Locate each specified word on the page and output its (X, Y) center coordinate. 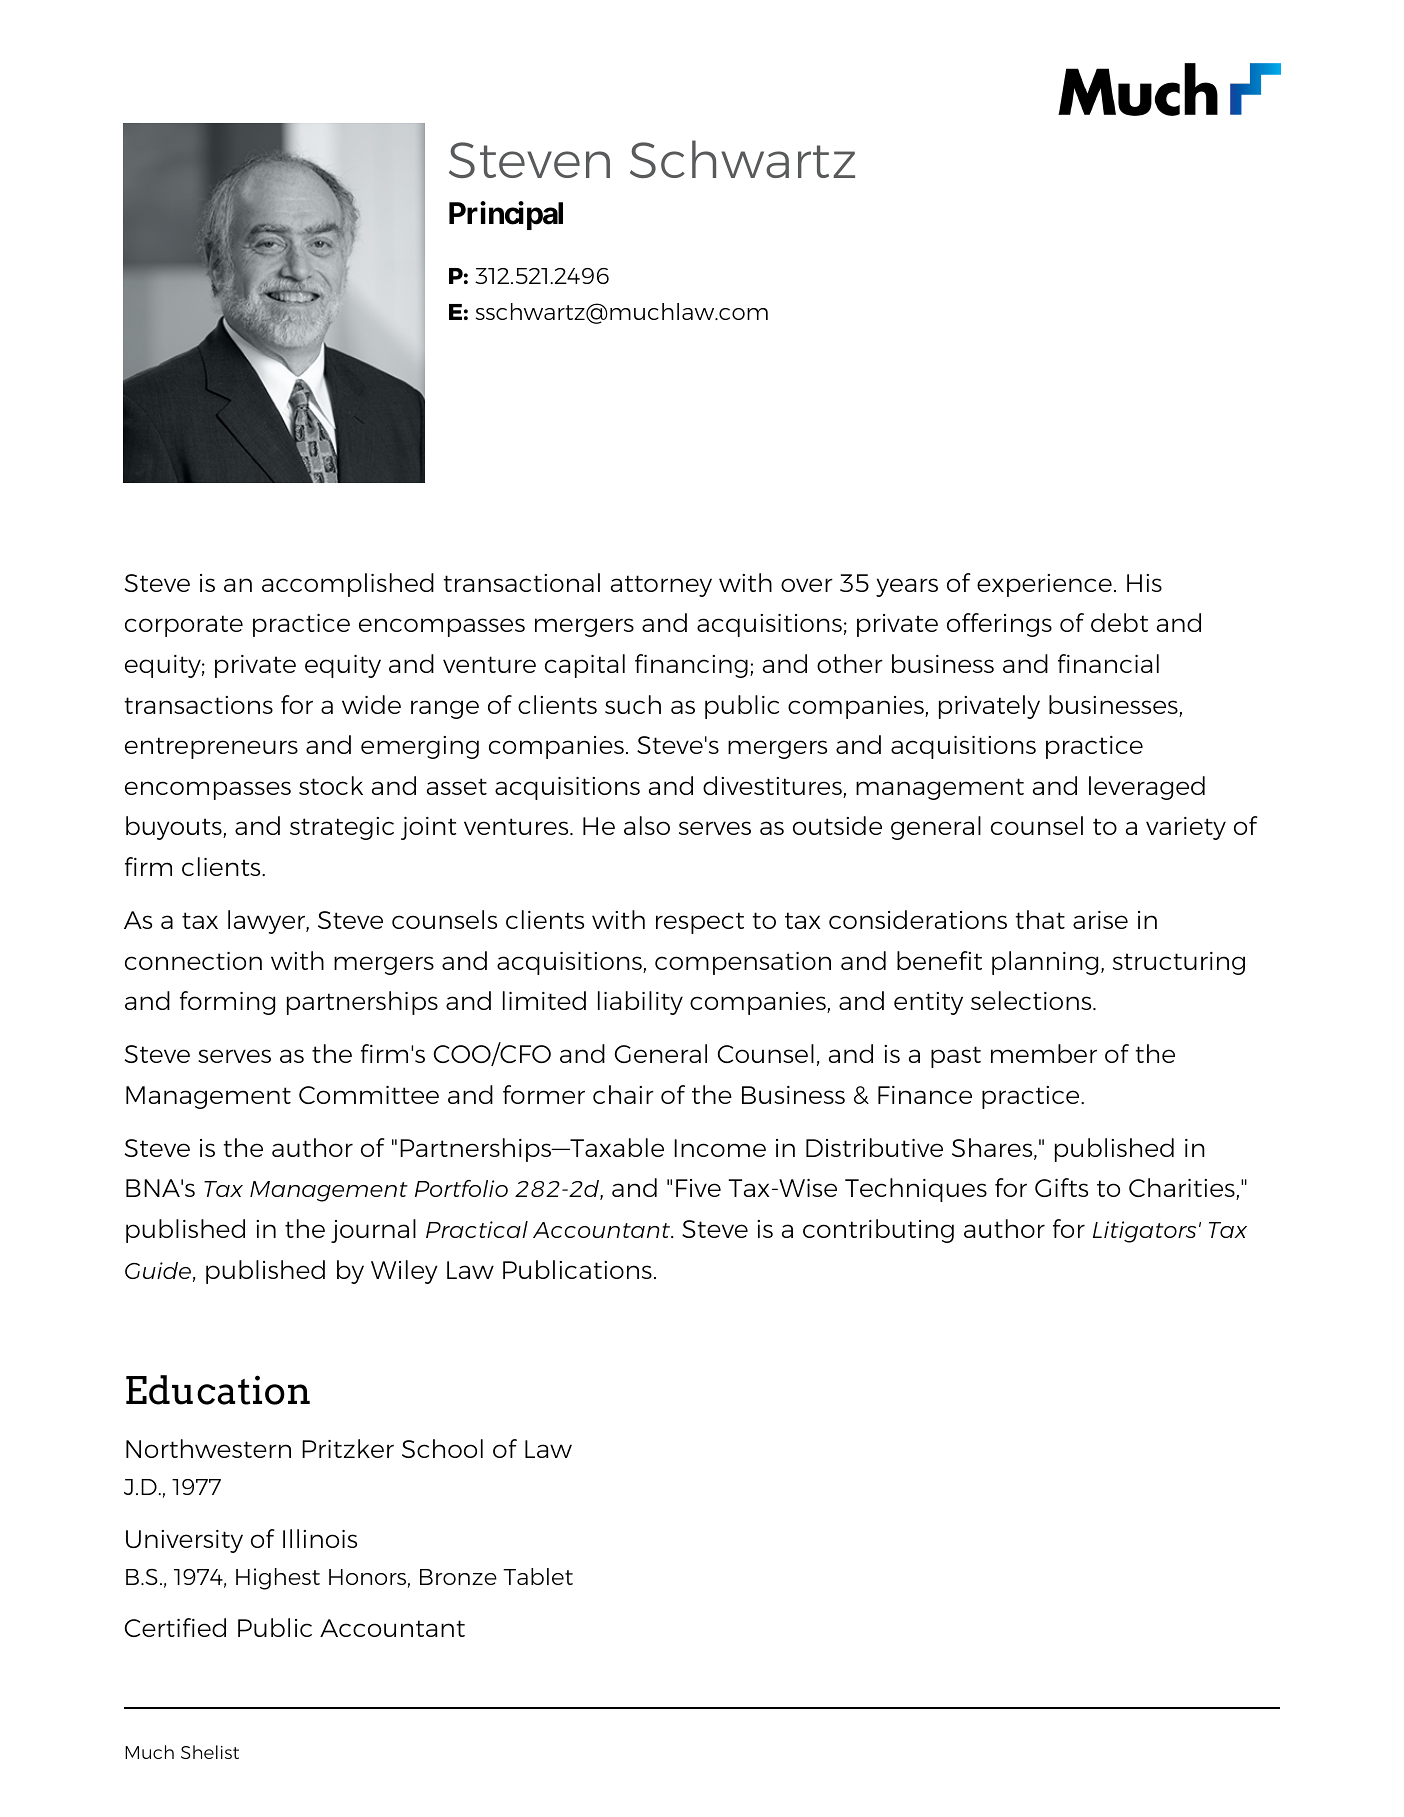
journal (373, 1231)
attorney (661, 586)
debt (1119, 622)
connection (193, 961)
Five (698, 1188)
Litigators (1144, 1232)
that (1040, 919)
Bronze (458, 1577)
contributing (878, 1231)
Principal (506, 215)
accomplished (348, 585)
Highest (278, 1579)
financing (691, 666)
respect (700, 923)
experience (1044, 585)
